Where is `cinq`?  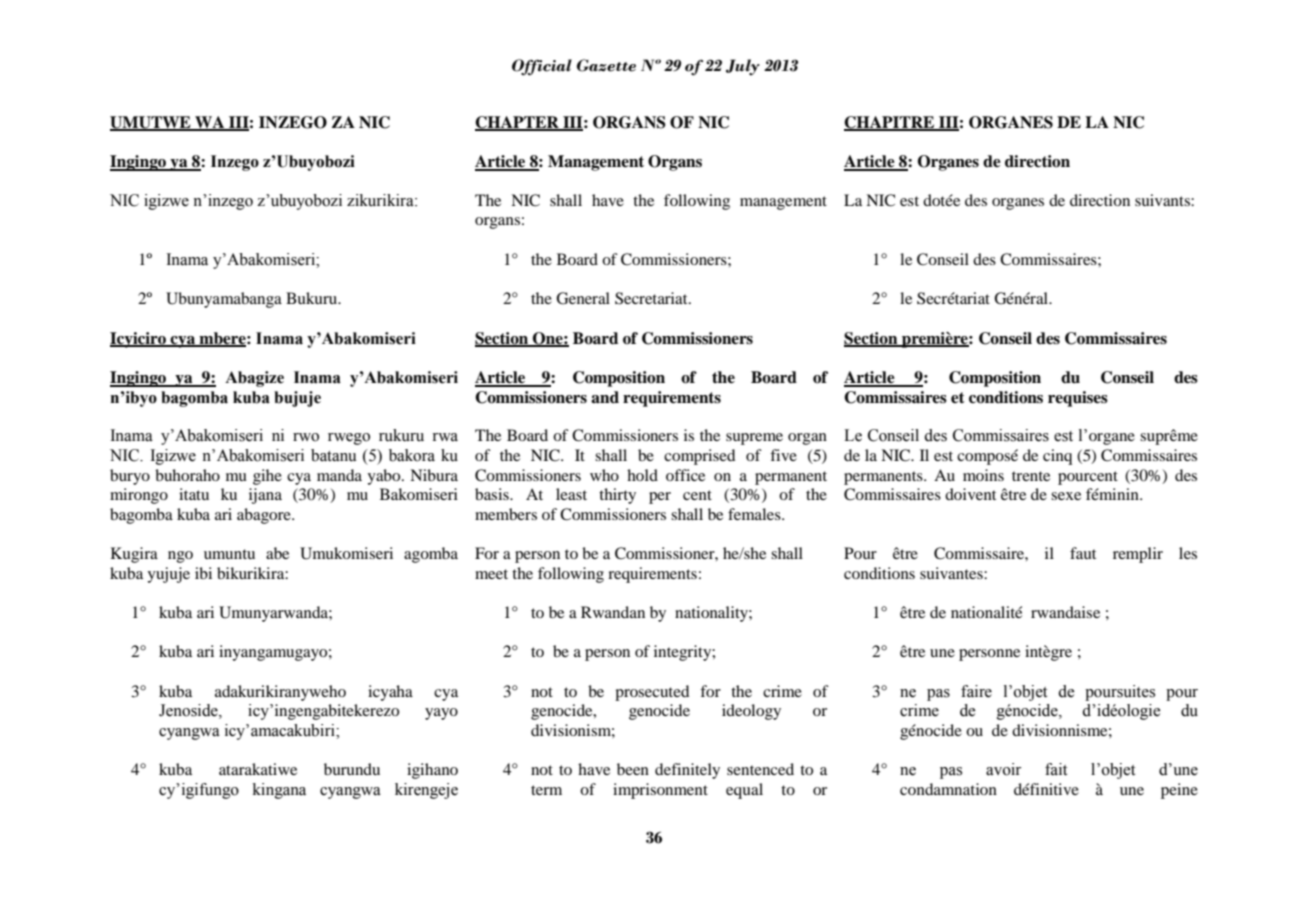 cinq is located at coordinates (1057, 457).
